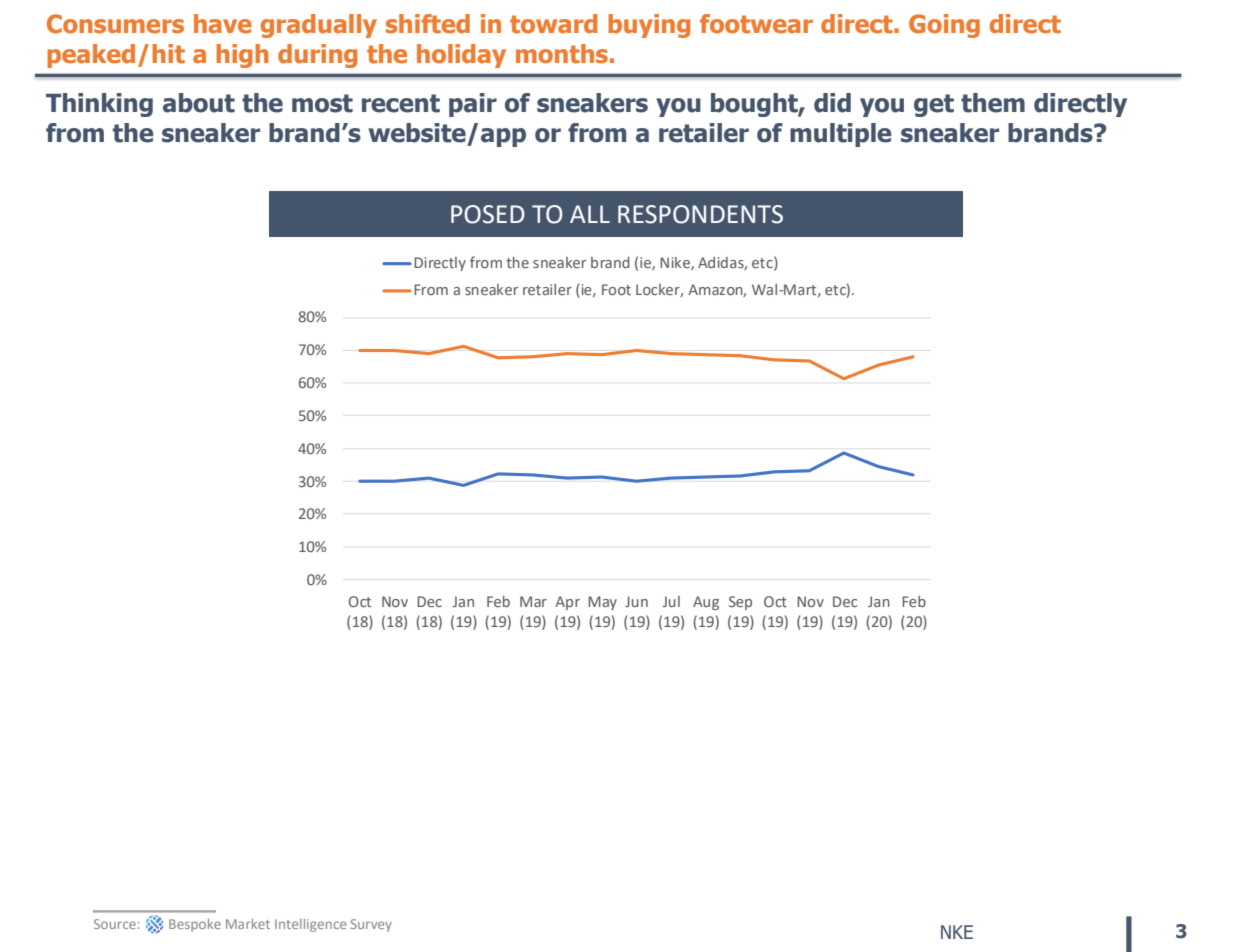 This screenshot has width=1233, height=952. I want to click on Bespoke, so click(195, 925).
